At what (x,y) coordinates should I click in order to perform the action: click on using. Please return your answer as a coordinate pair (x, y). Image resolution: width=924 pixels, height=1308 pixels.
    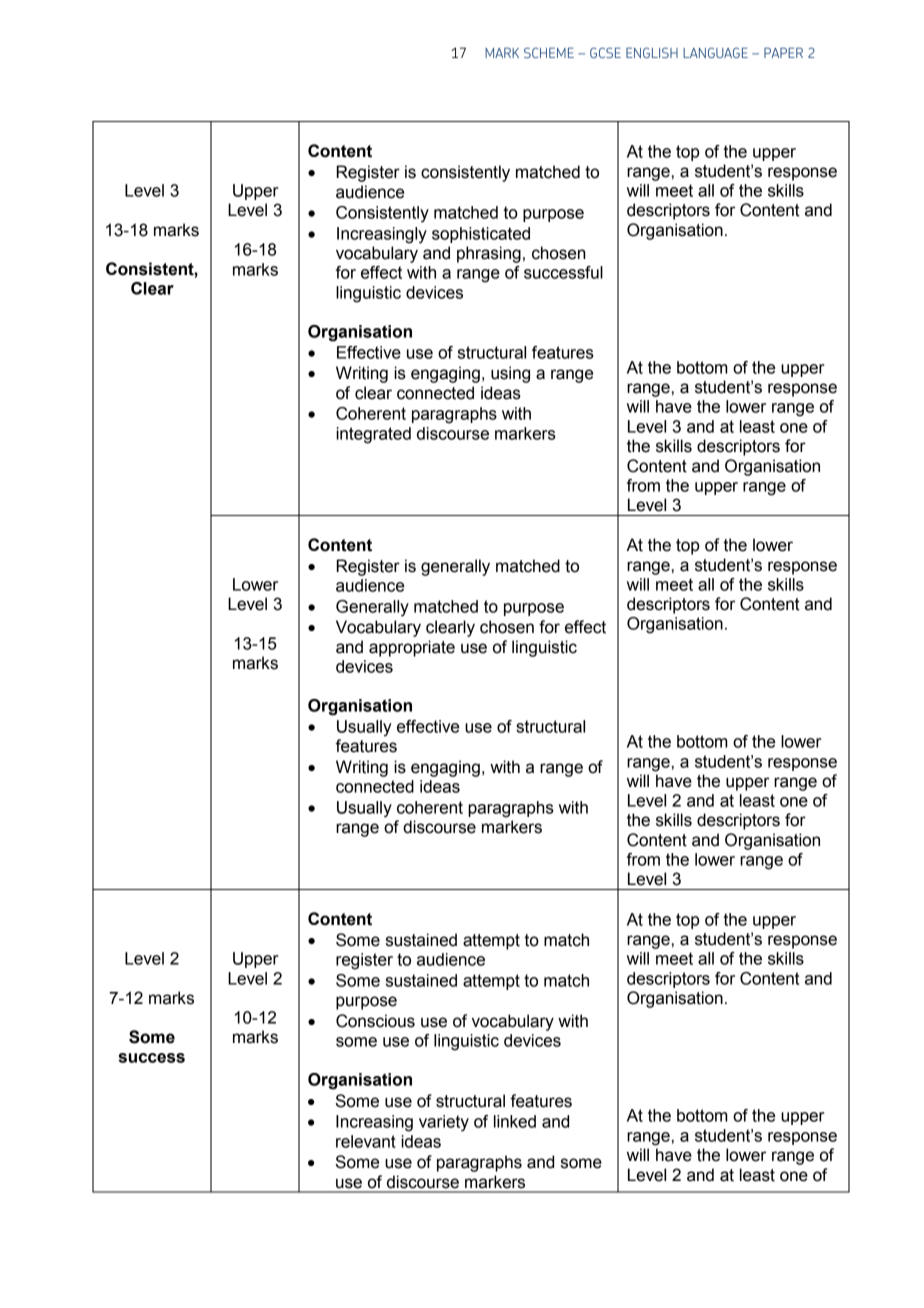
    Looking at the image, I should click on (510, 374).
